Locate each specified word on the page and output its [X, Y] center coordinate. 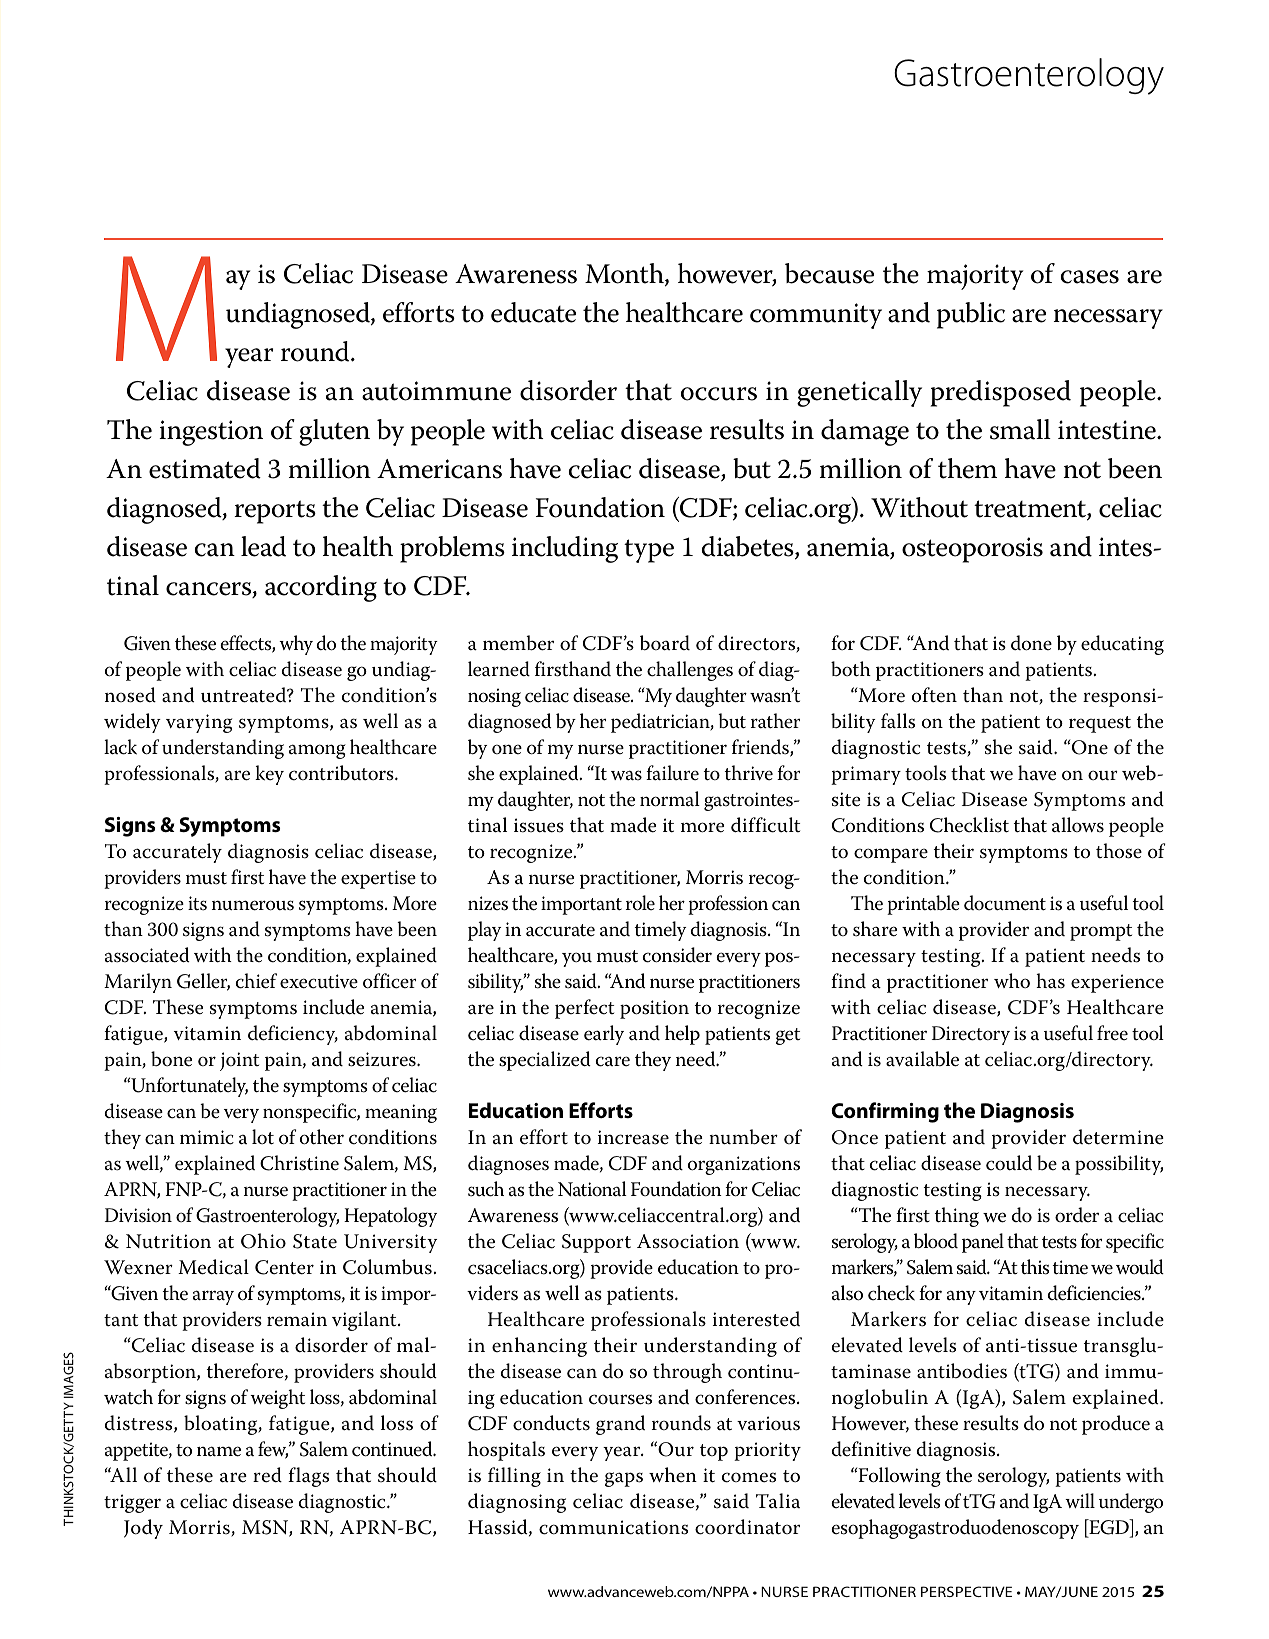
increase [633, 1137]
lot [263, 1137]
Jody [143, 1529]
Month [625, 274]
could [1009, 1163]
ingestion [211, 433]
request [1100, 724]
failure [672, 773]
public [971, 315]
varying [199, 723]
